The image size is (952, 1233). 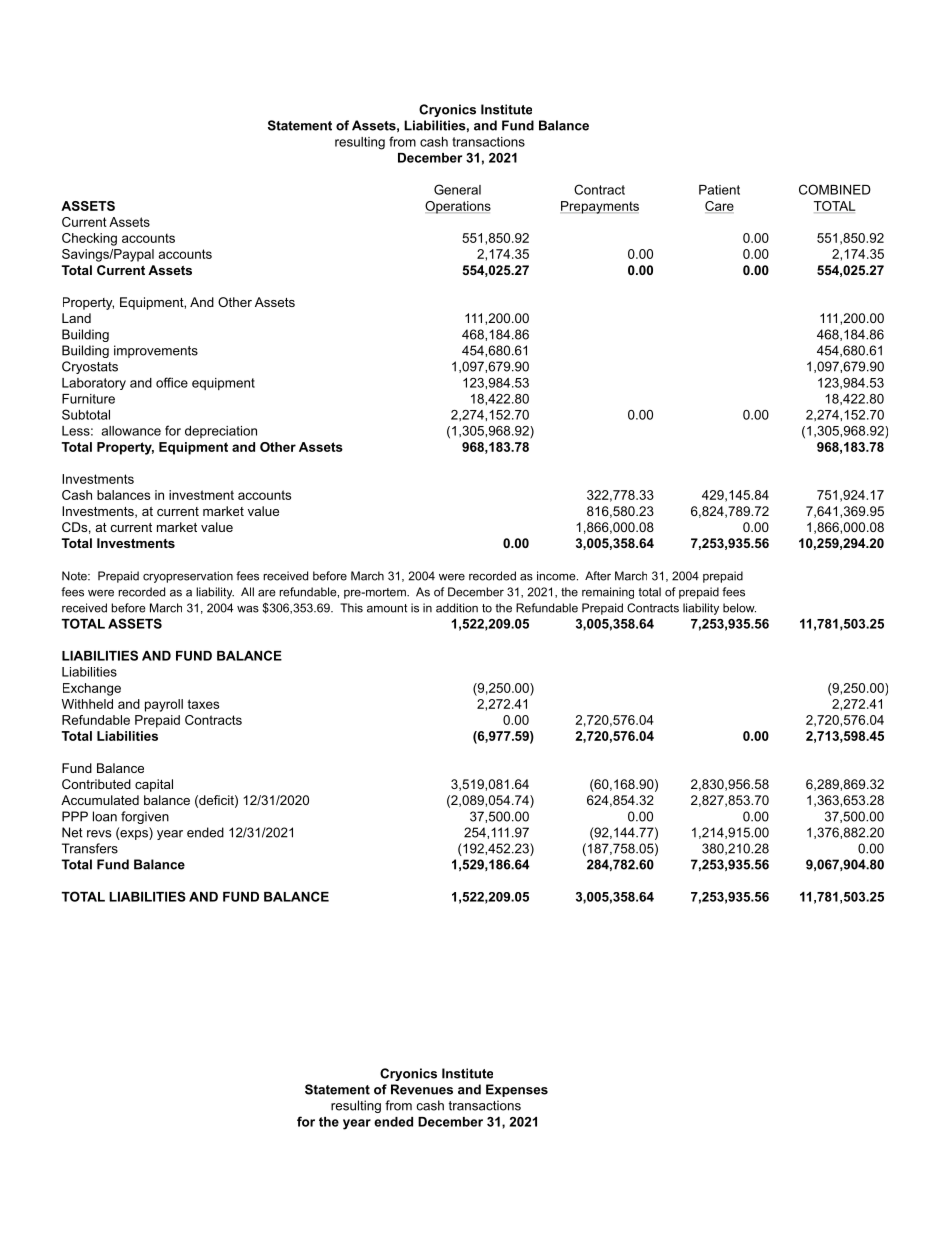 What do you see at coordinates (422, 1089) in the screenshot?
I see `Revenues` at bounding box center [422, 1089].
